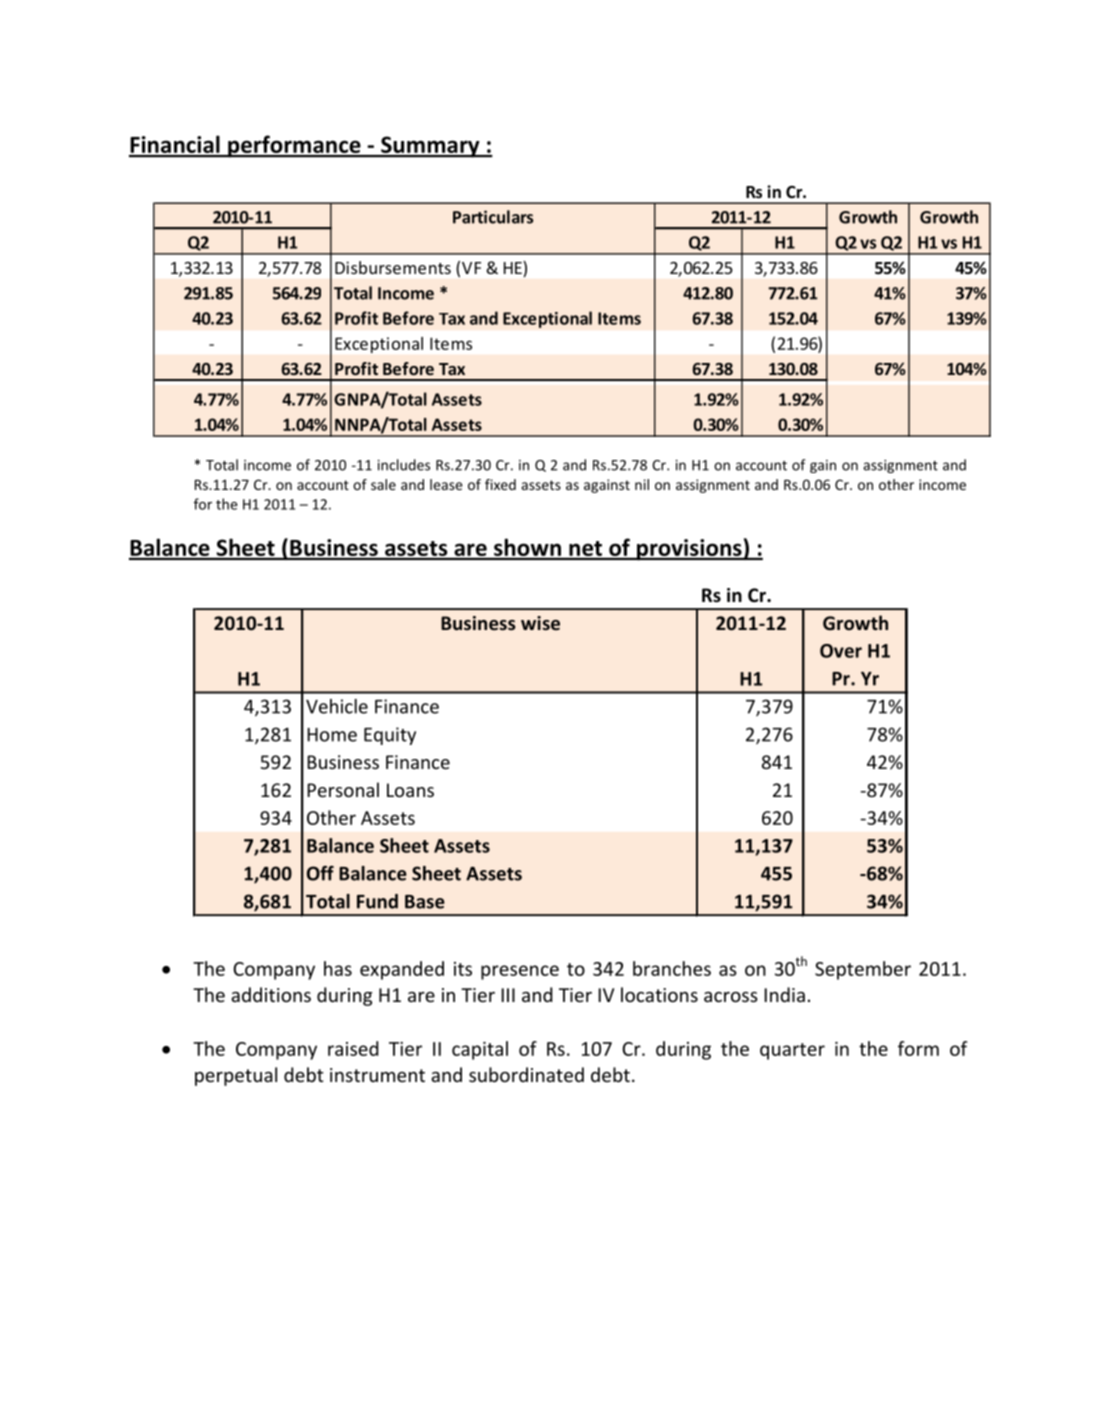  I want to click on Off, so click(320, 873).
